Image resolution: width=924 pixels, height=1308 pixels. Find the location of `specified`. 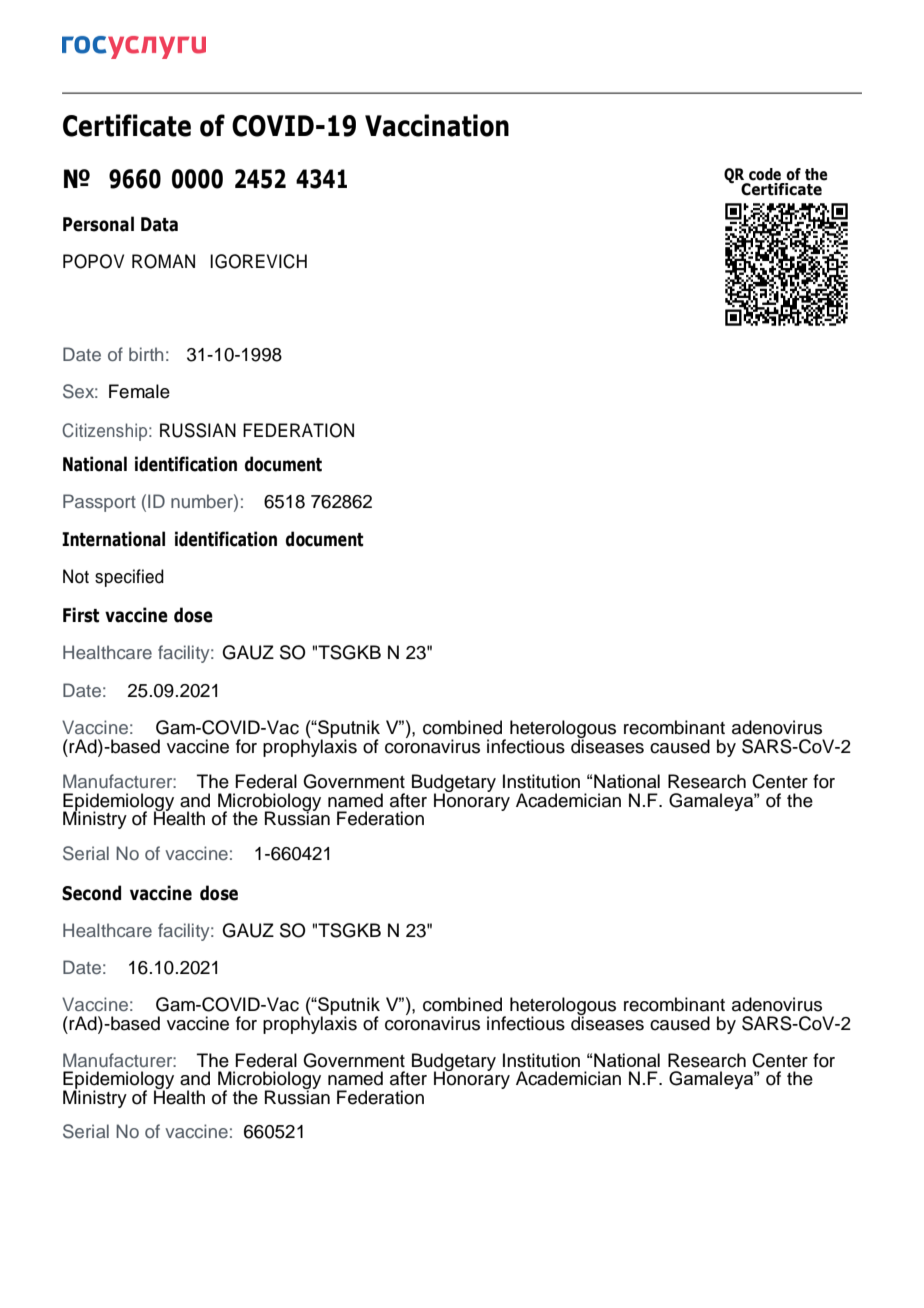

specified is located at coordinates (129, 578).
